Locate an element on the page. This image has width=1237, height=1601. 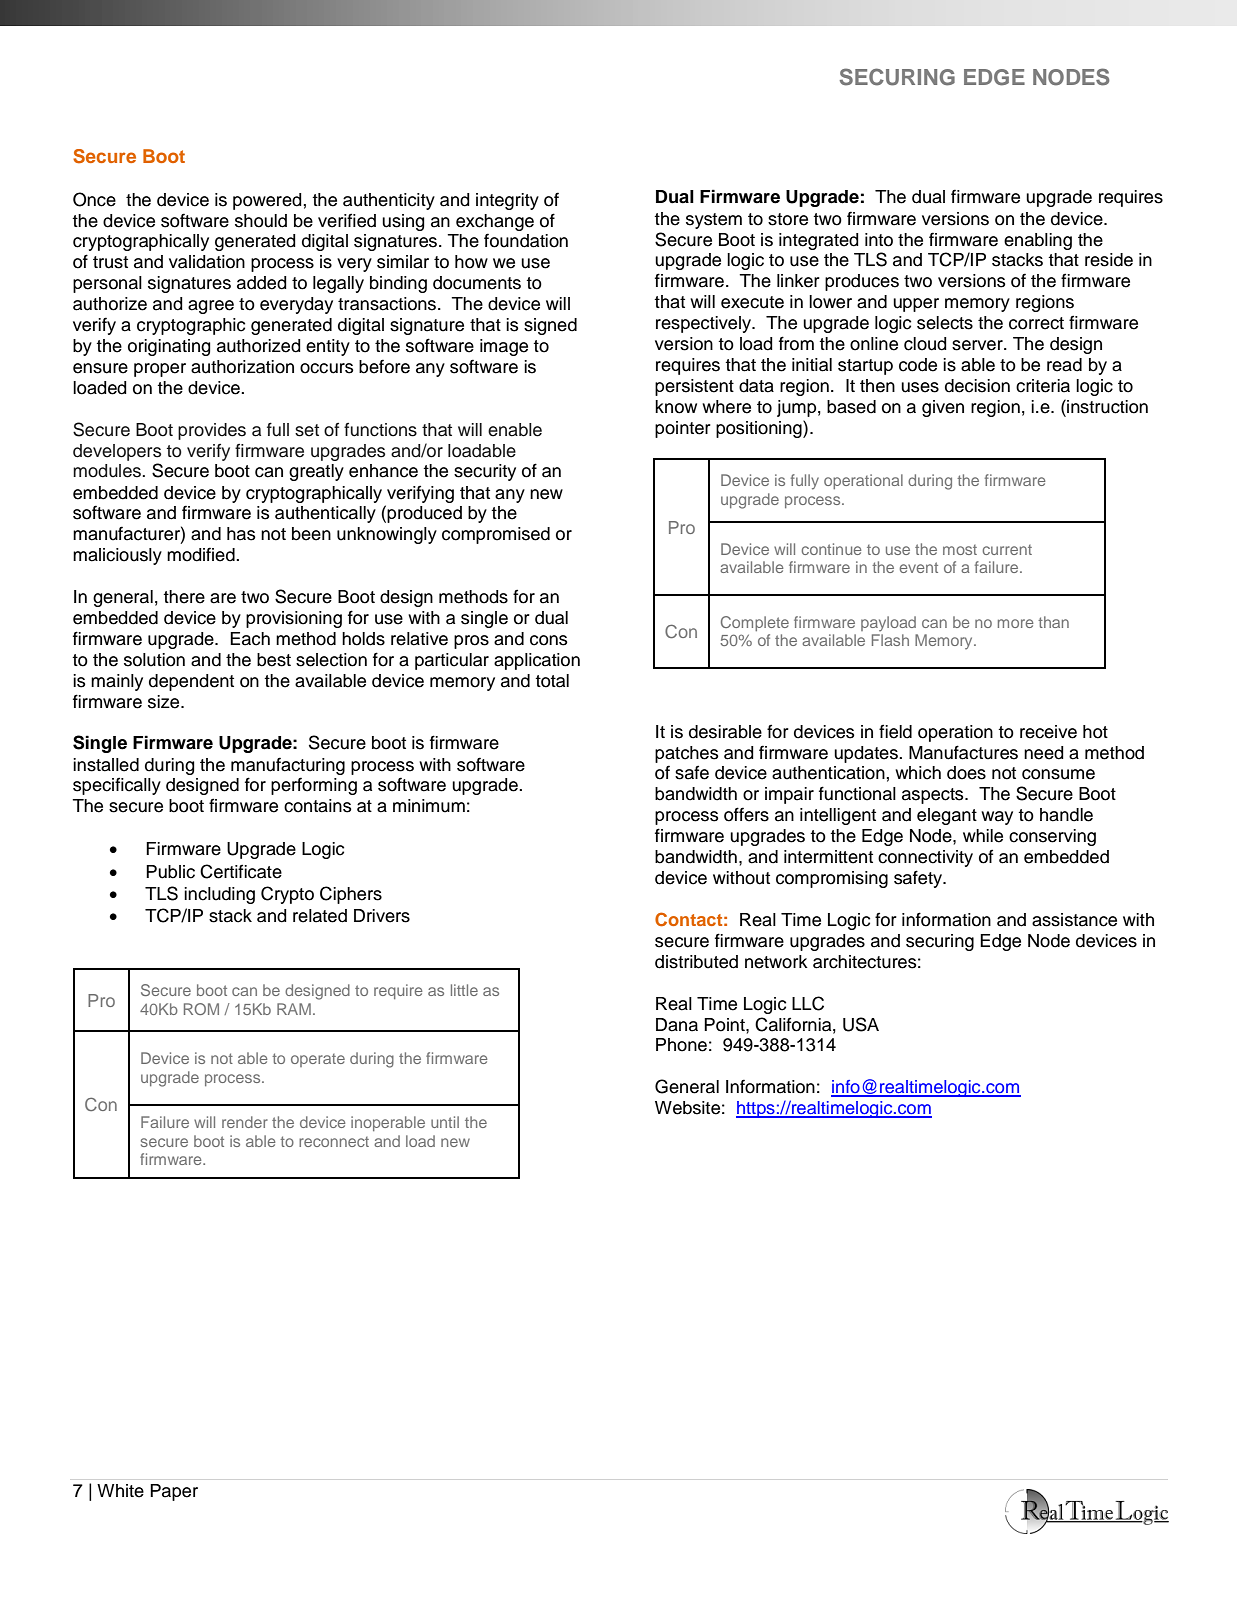
Paper is located at coordinates (174, 1492).
